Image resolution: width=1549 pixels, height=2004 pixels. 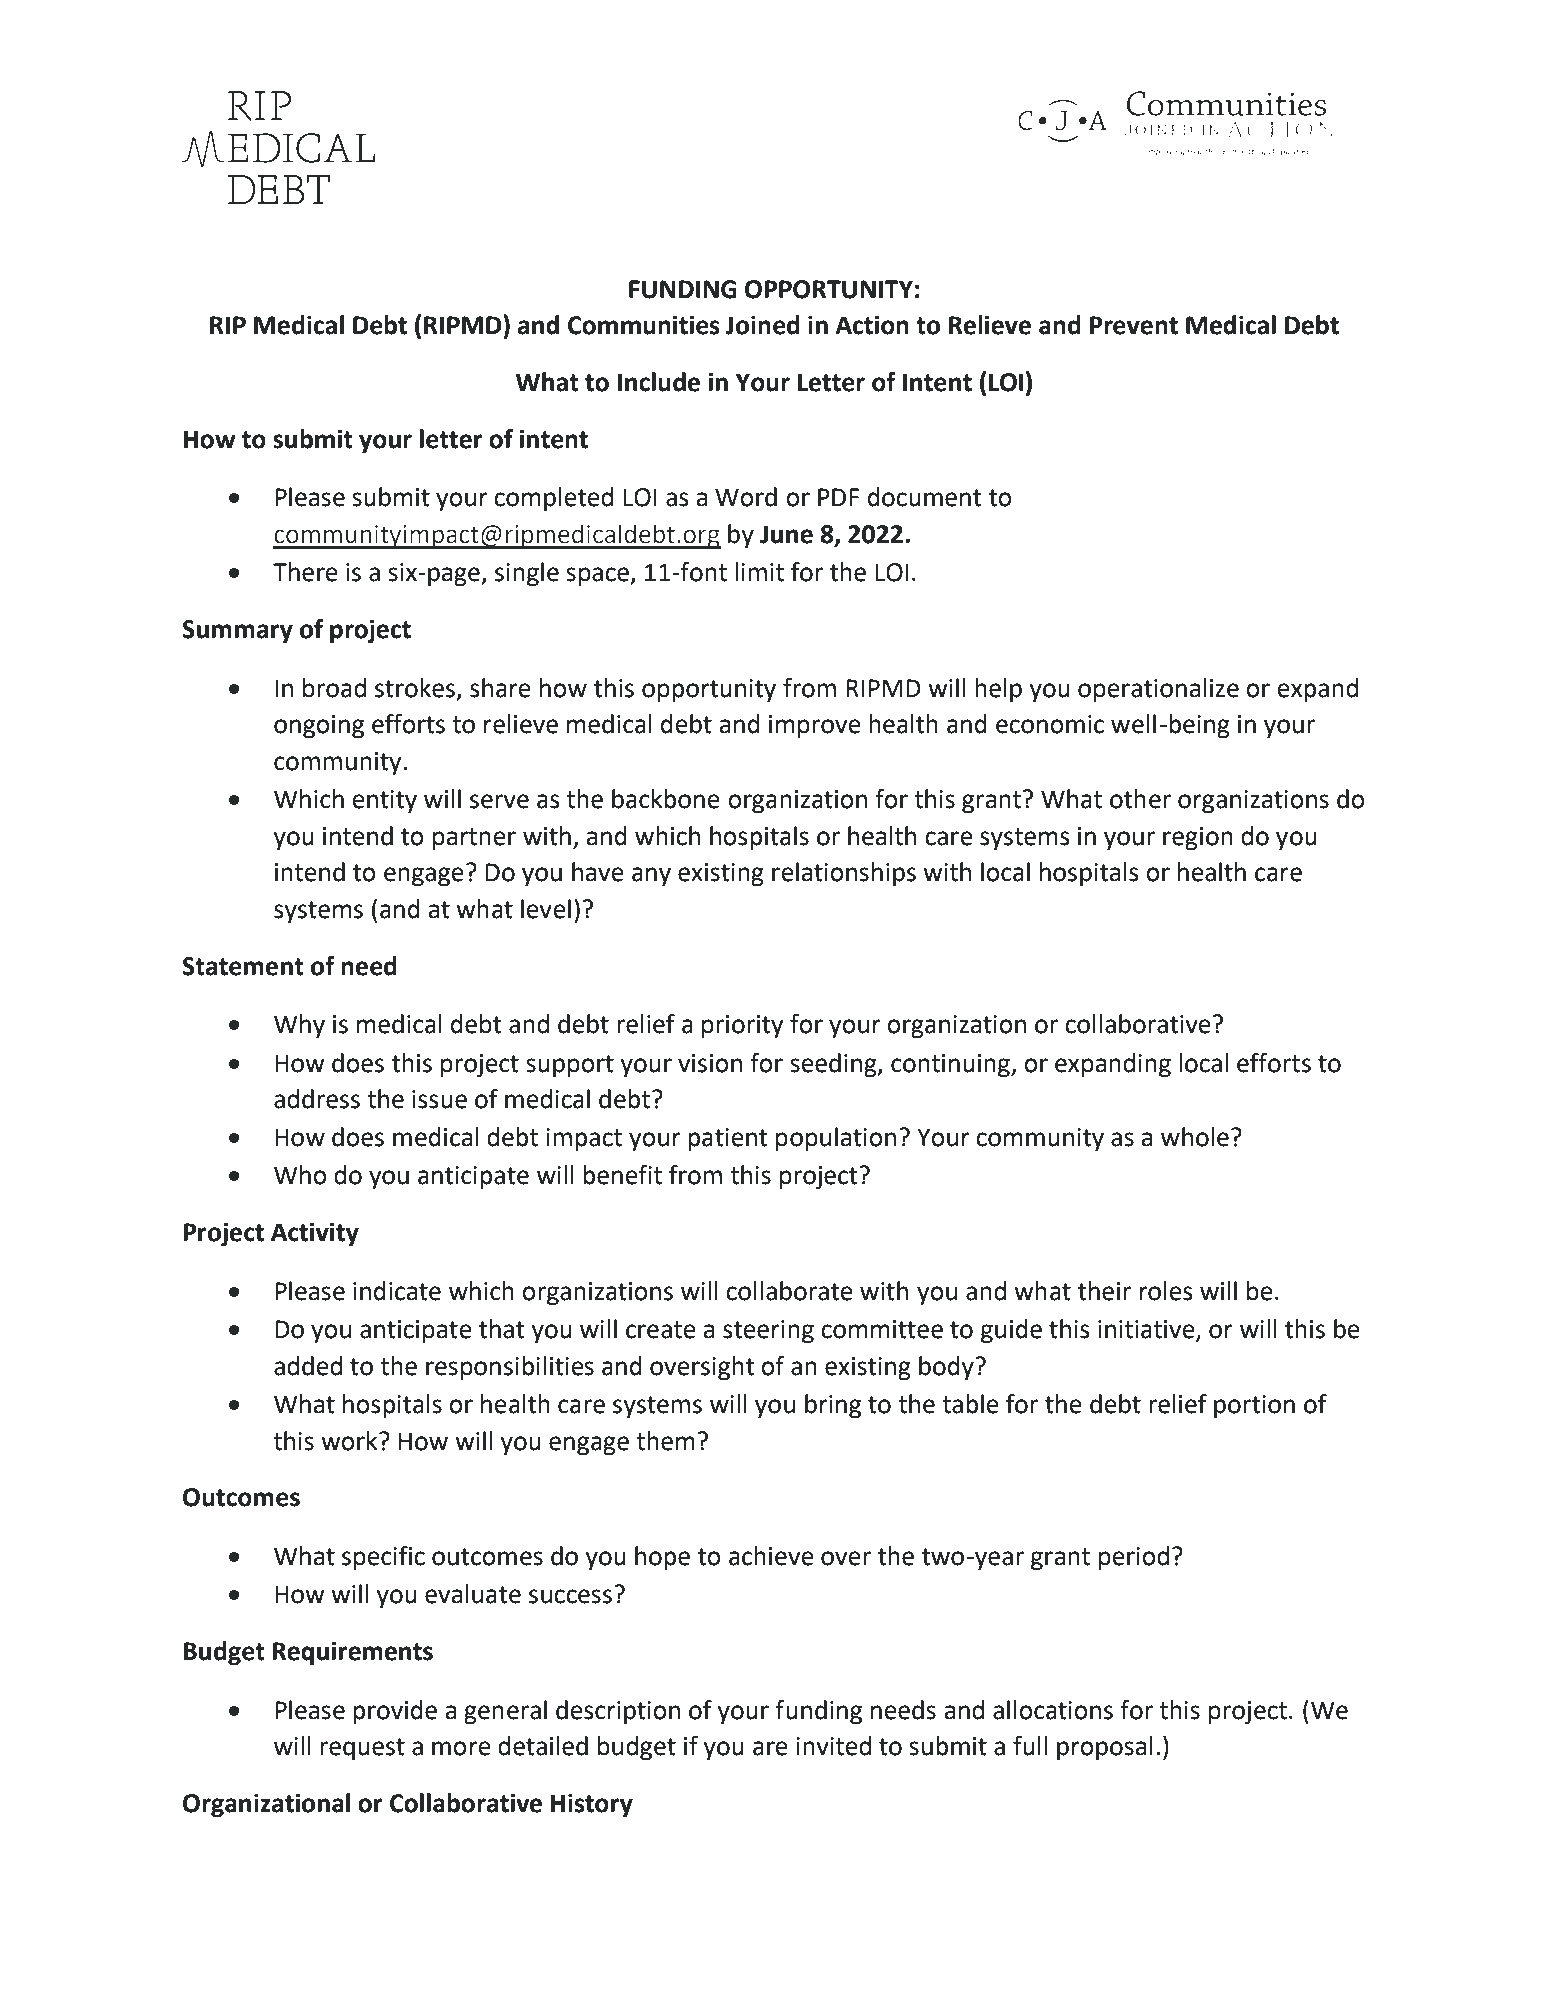 What do you see at coordinates (666, 799) in the screenshot?
I see `backbone` at bounding box center [666, 799].
